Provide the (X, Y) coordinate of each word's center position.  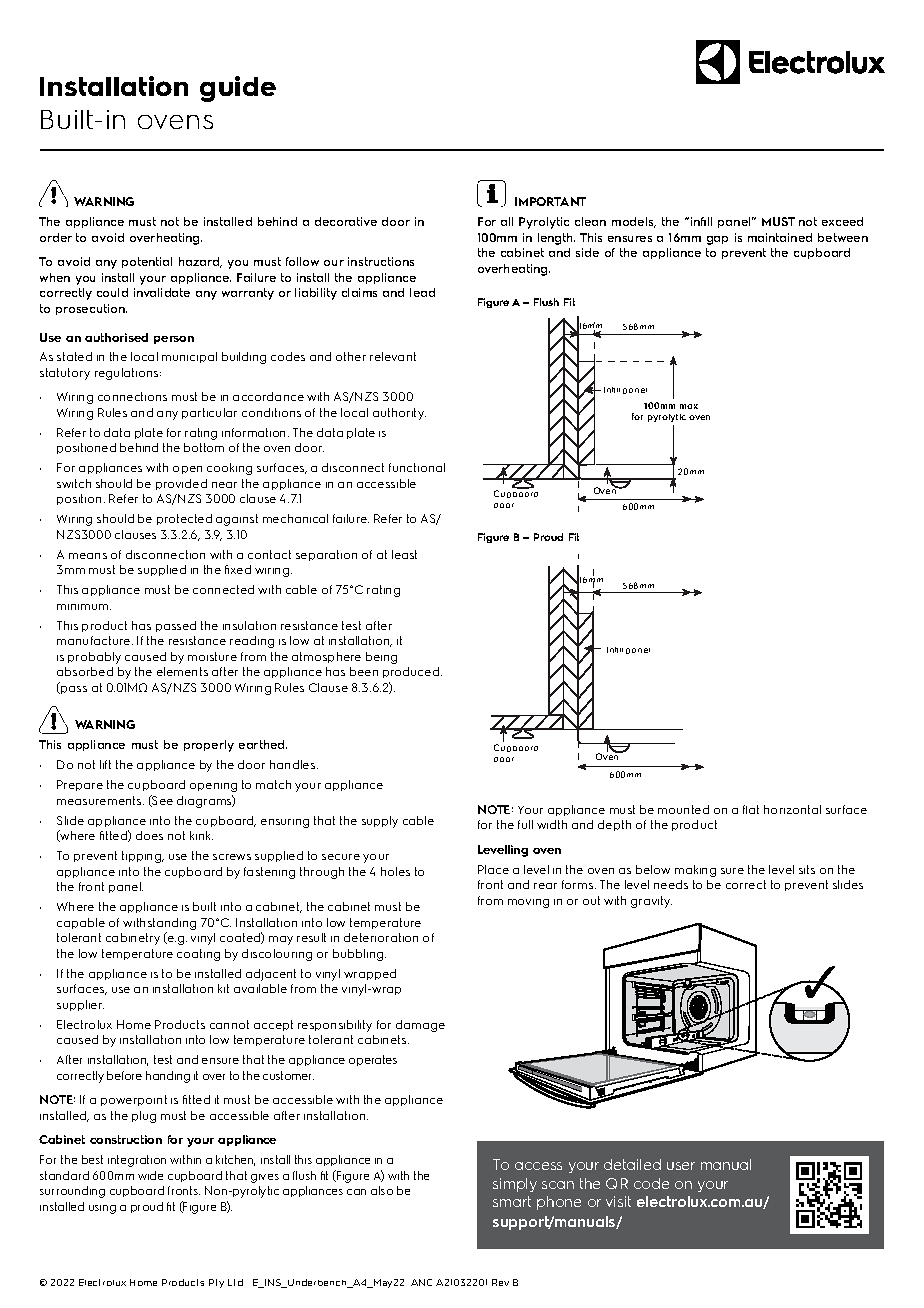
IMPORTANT (550, 201)
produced (412, 672)
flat (751, 809)
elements (182, 671)
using (102, 1209)
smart (512, 1201)
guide (238, 89)
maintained (780, 237)
